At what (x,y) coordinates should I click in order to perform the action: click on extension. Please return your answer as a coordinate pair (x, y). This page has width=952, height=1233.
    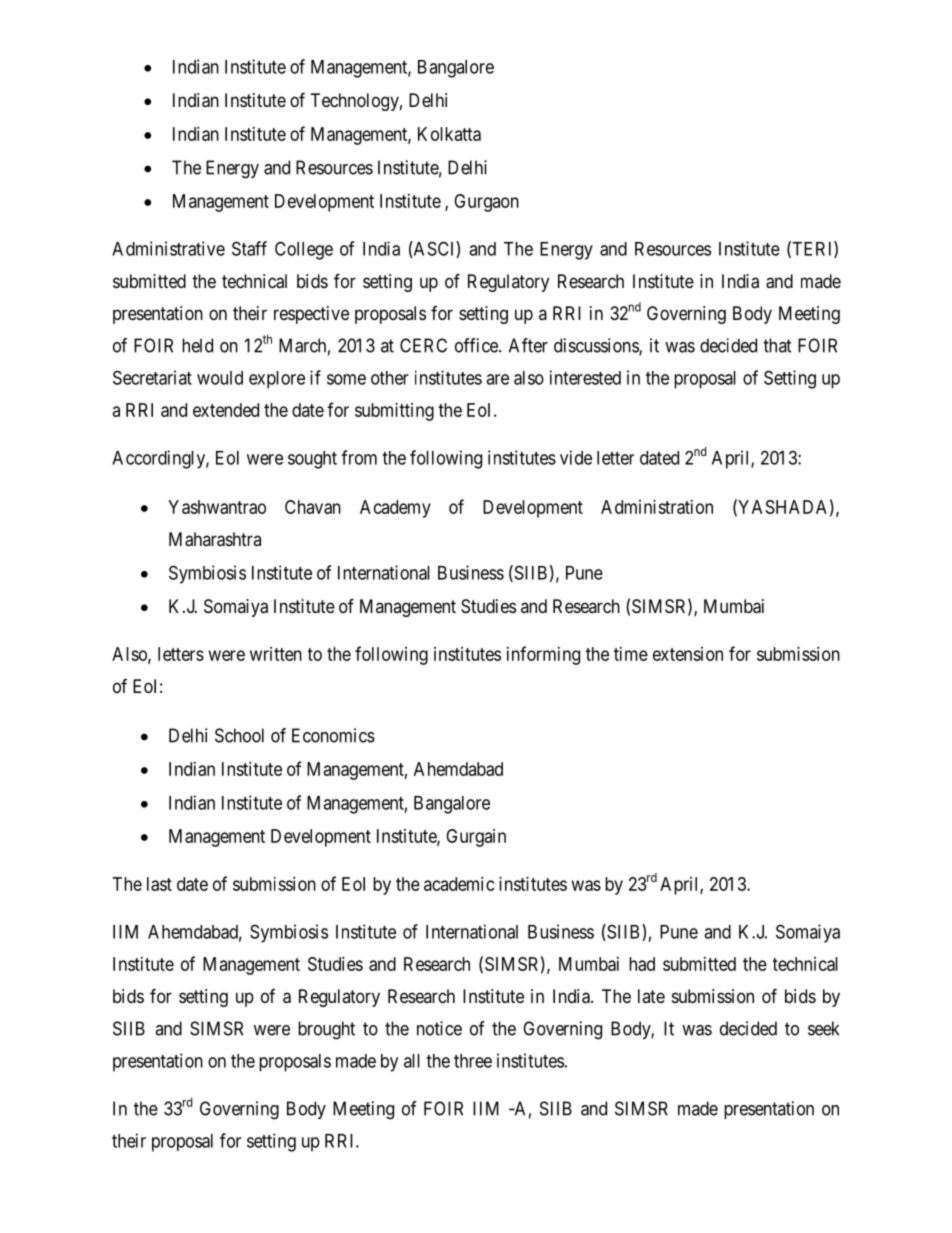
    Looking at the image, I should click on (688, 654).
